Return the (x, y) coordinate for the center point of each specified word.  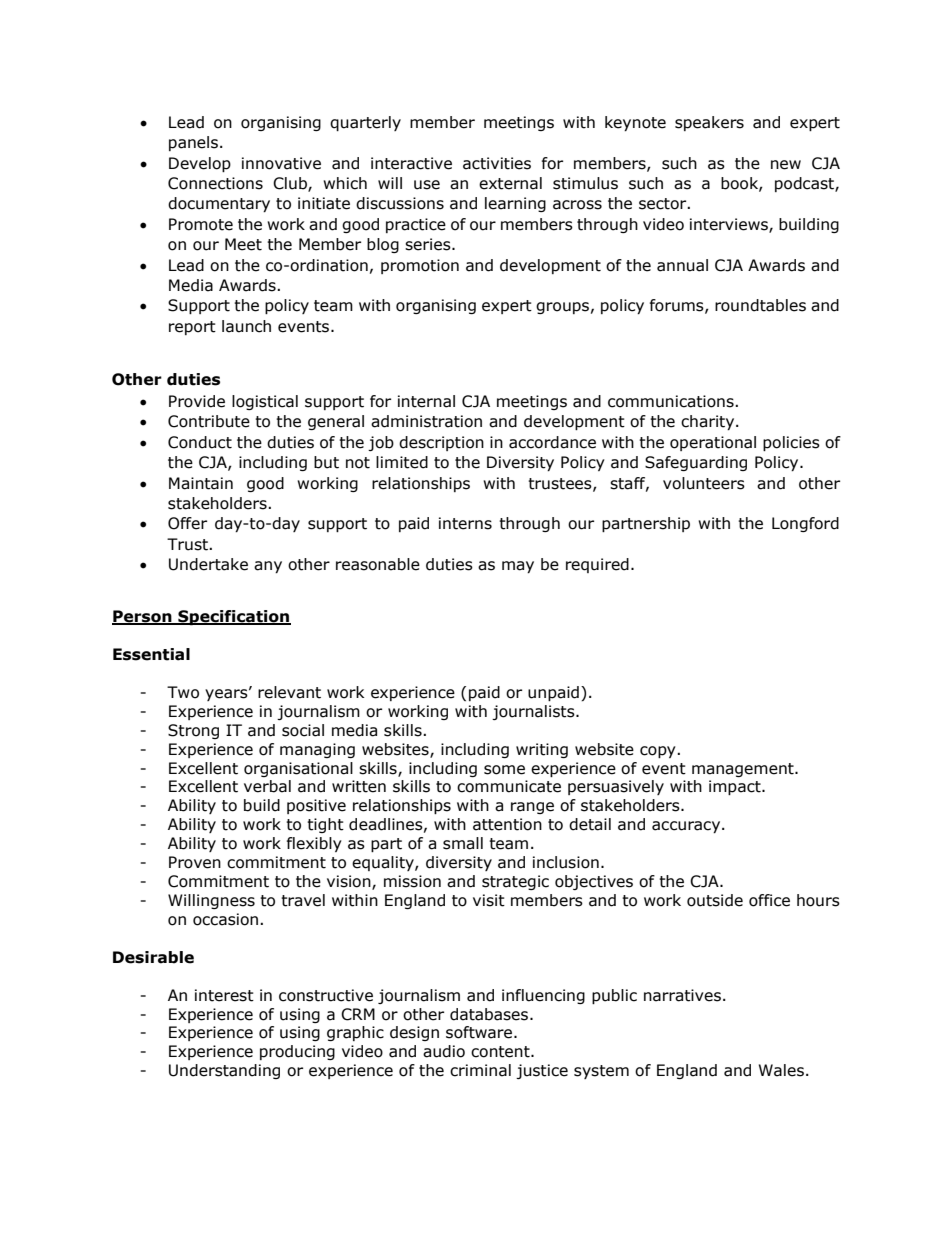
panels (193, 143)
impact (736, 787)
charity (709, 422)
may (518, 567)
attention (507, 824)
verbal (267, 786)
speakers (709, 123)
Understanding (224, 1071)
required (597, 565)
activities (497, 163)
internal (426, 401)
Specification (233, 618)
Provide (197, 401)
